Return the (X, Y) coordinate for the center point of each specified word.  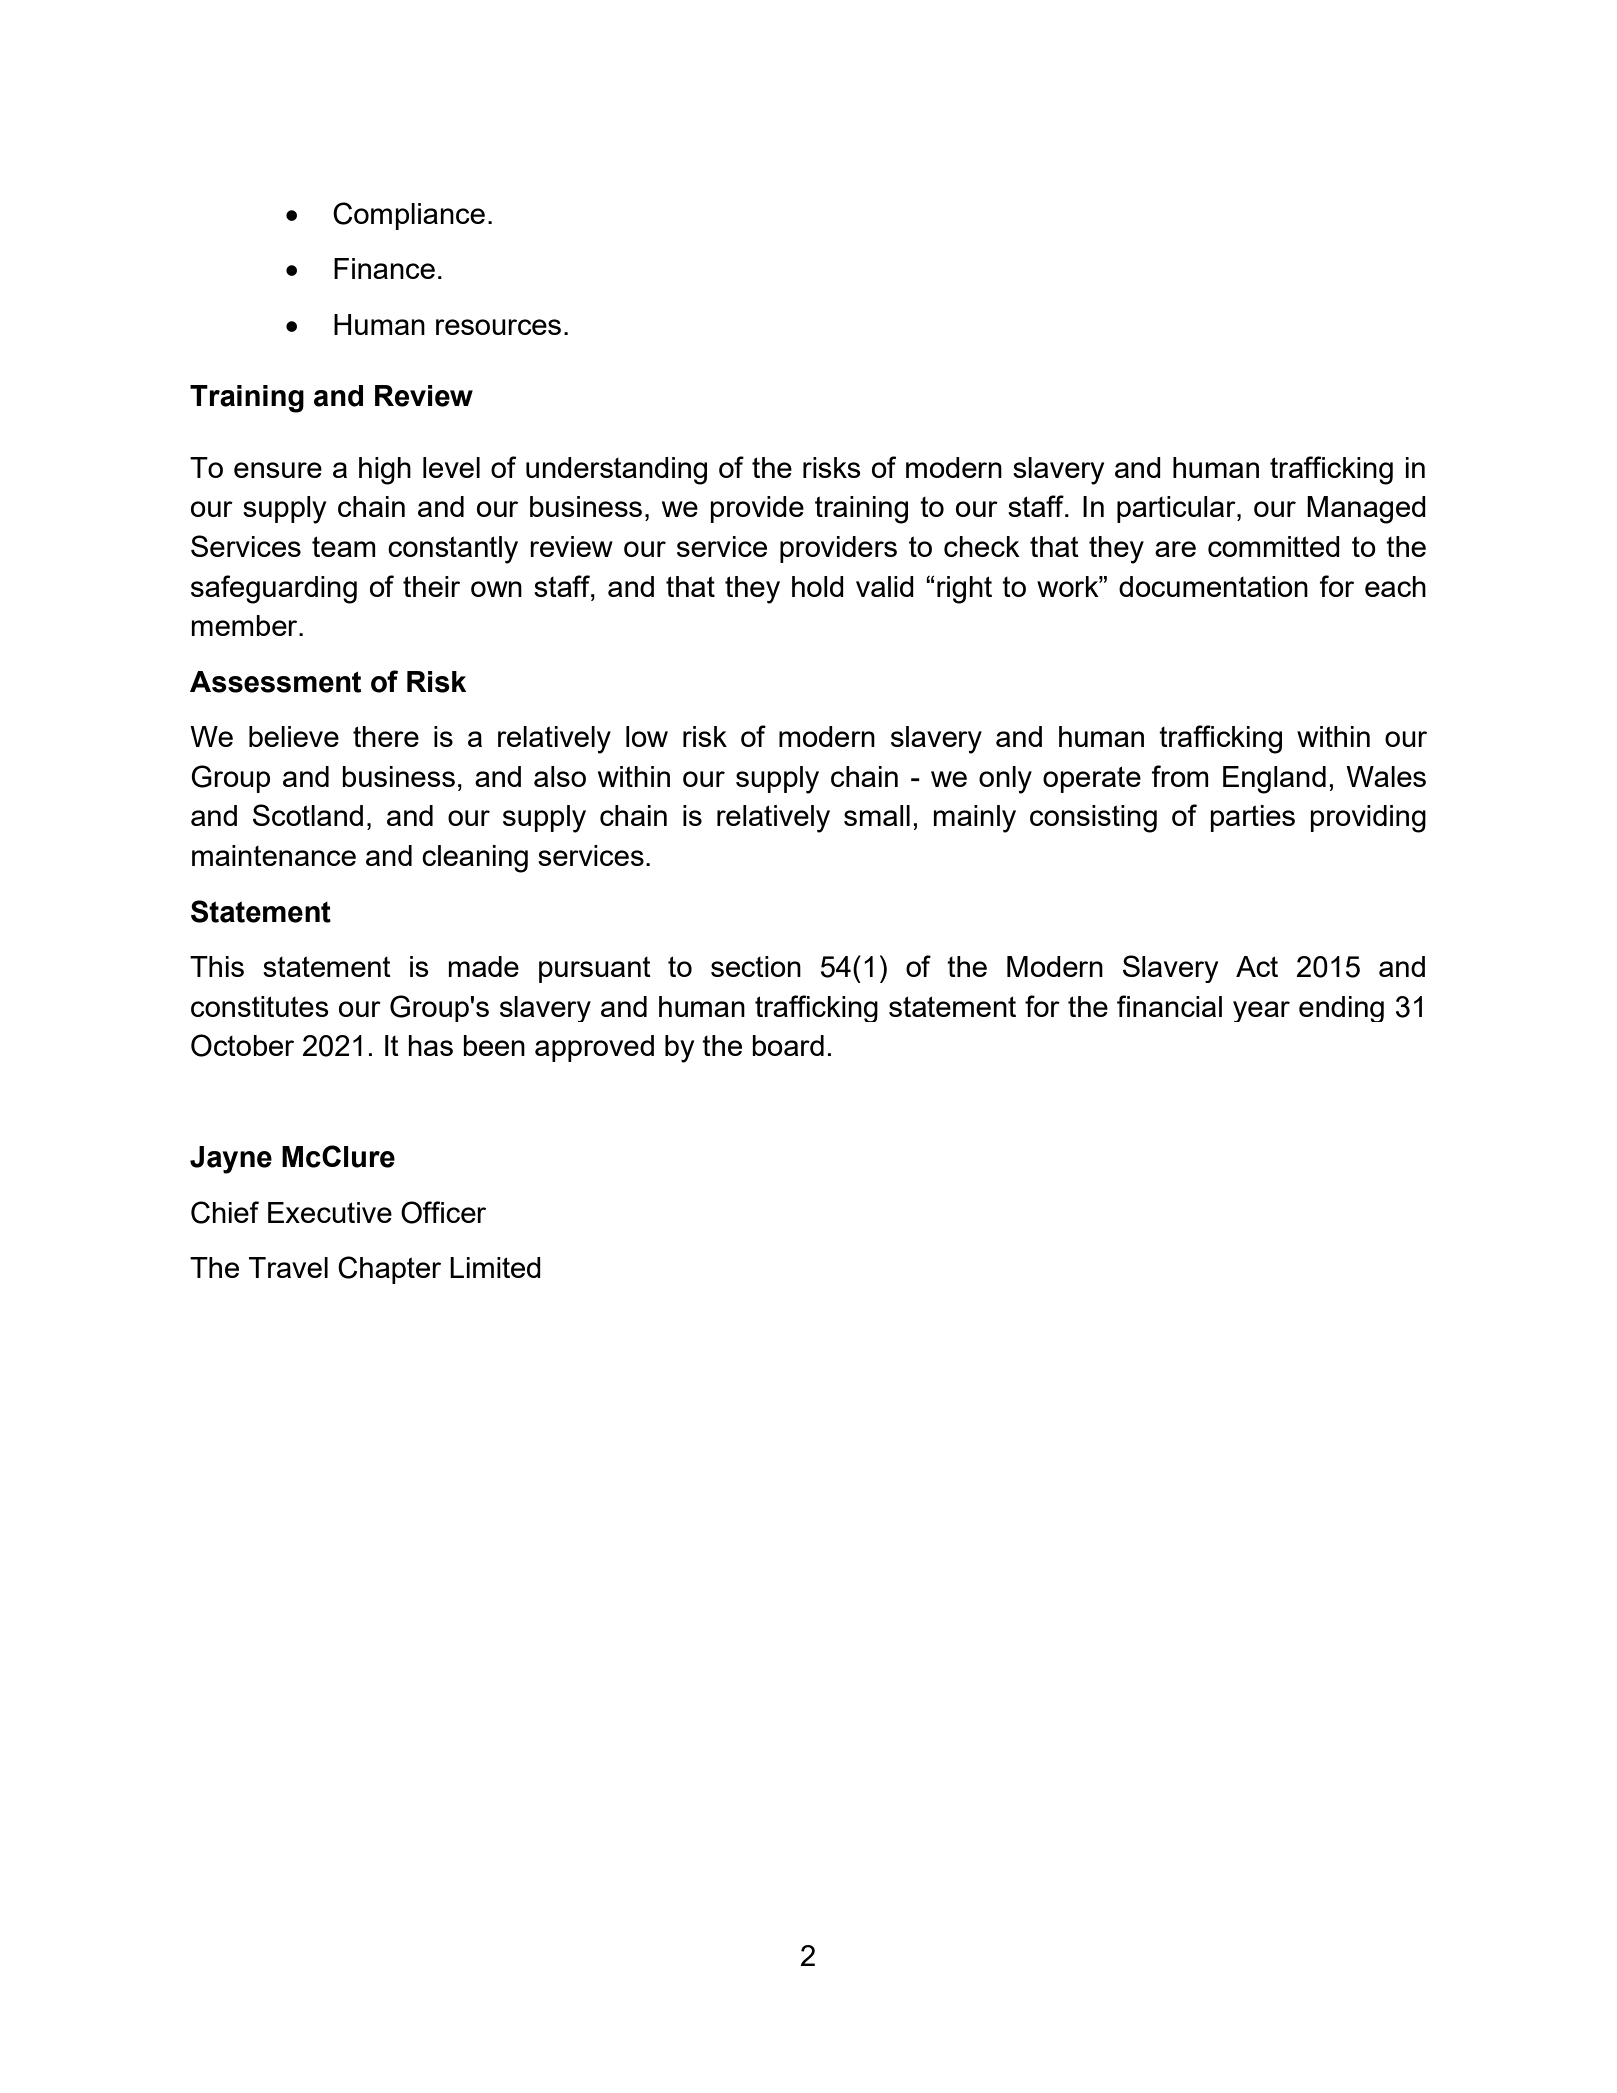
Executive (330, 1212)
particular (1177, 509)
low (647, 736)
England (1274, 780)
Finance (384, 268)
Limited (495, 1267)
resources (498, 327)
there (386, 736)
